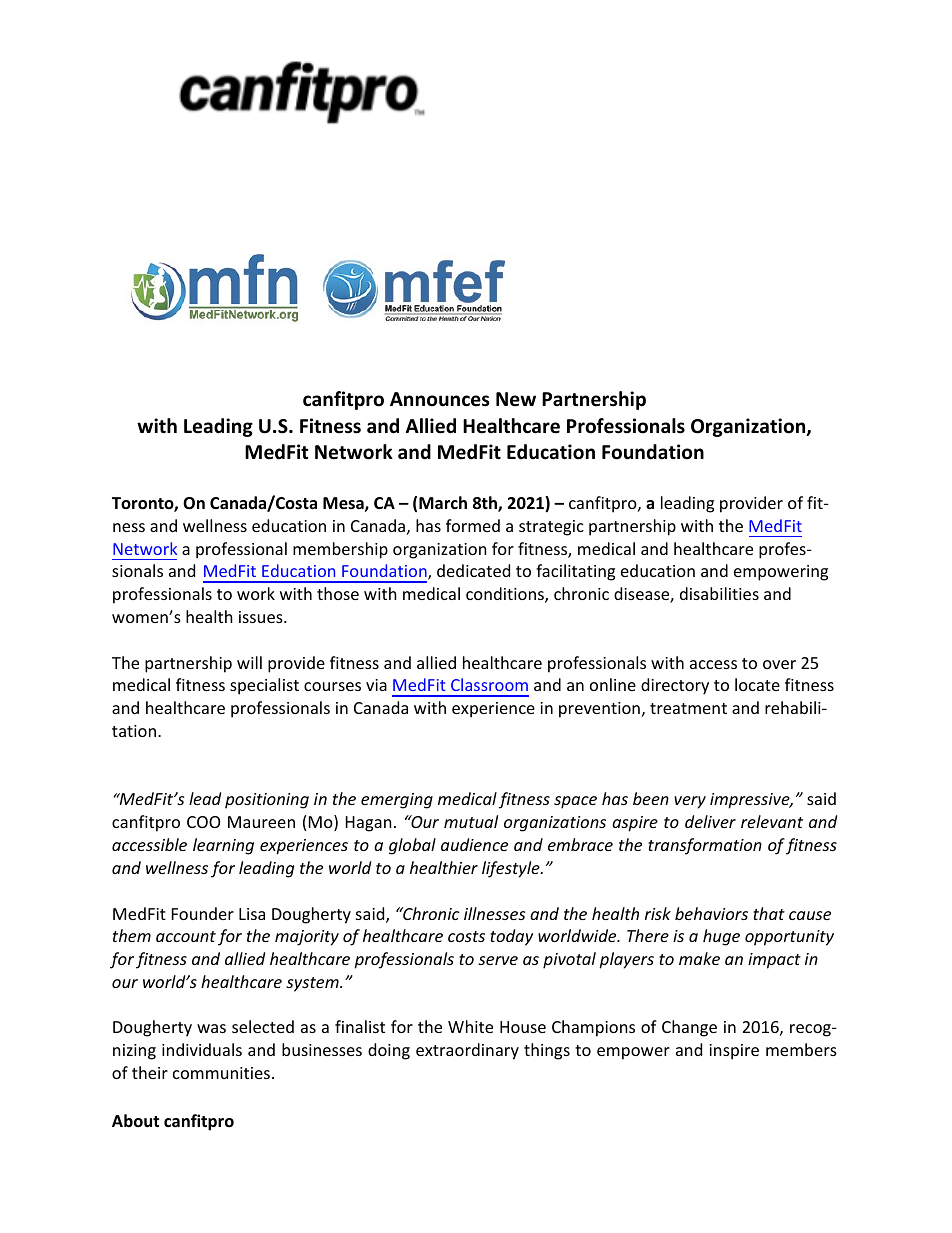  I want to click on extraordinary, so click(467, 1051).
